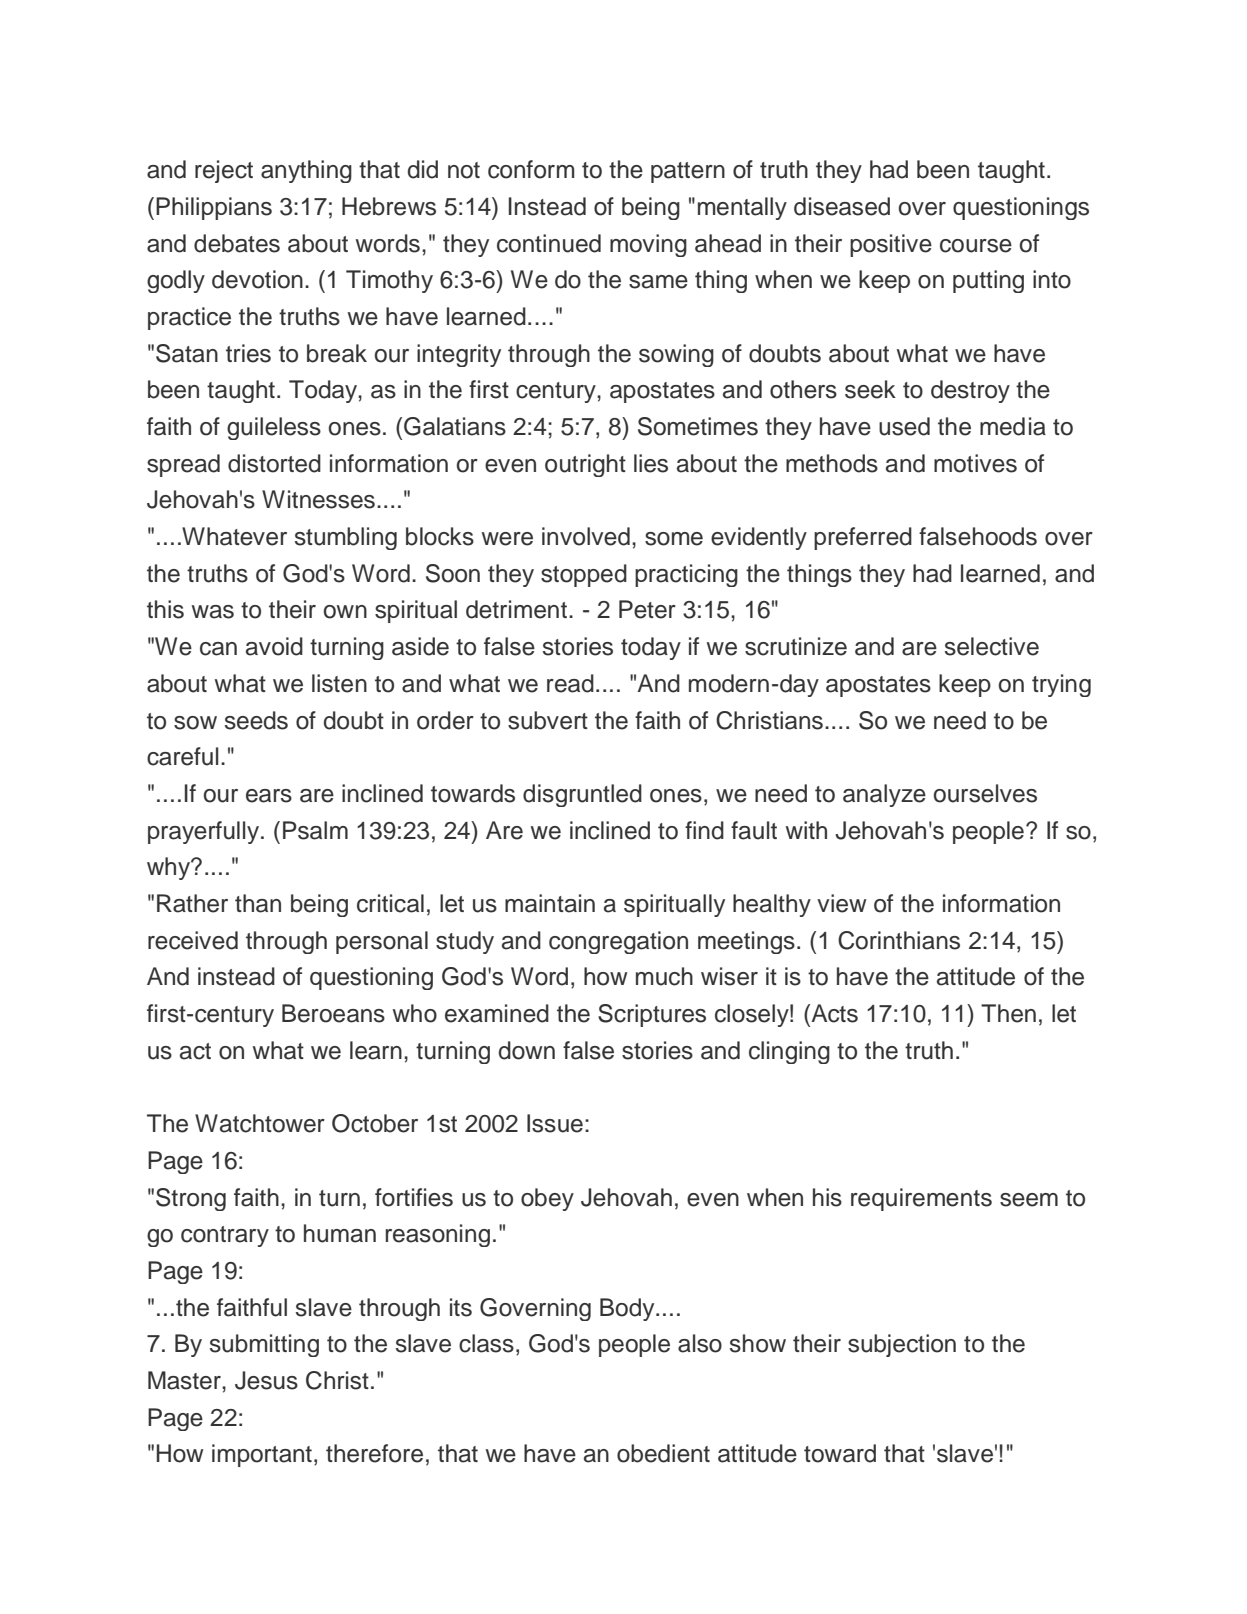 This image has width=1247, height=1614. Describe the element at coordinates (269, 796) in the image. I see `ears` at that location.
